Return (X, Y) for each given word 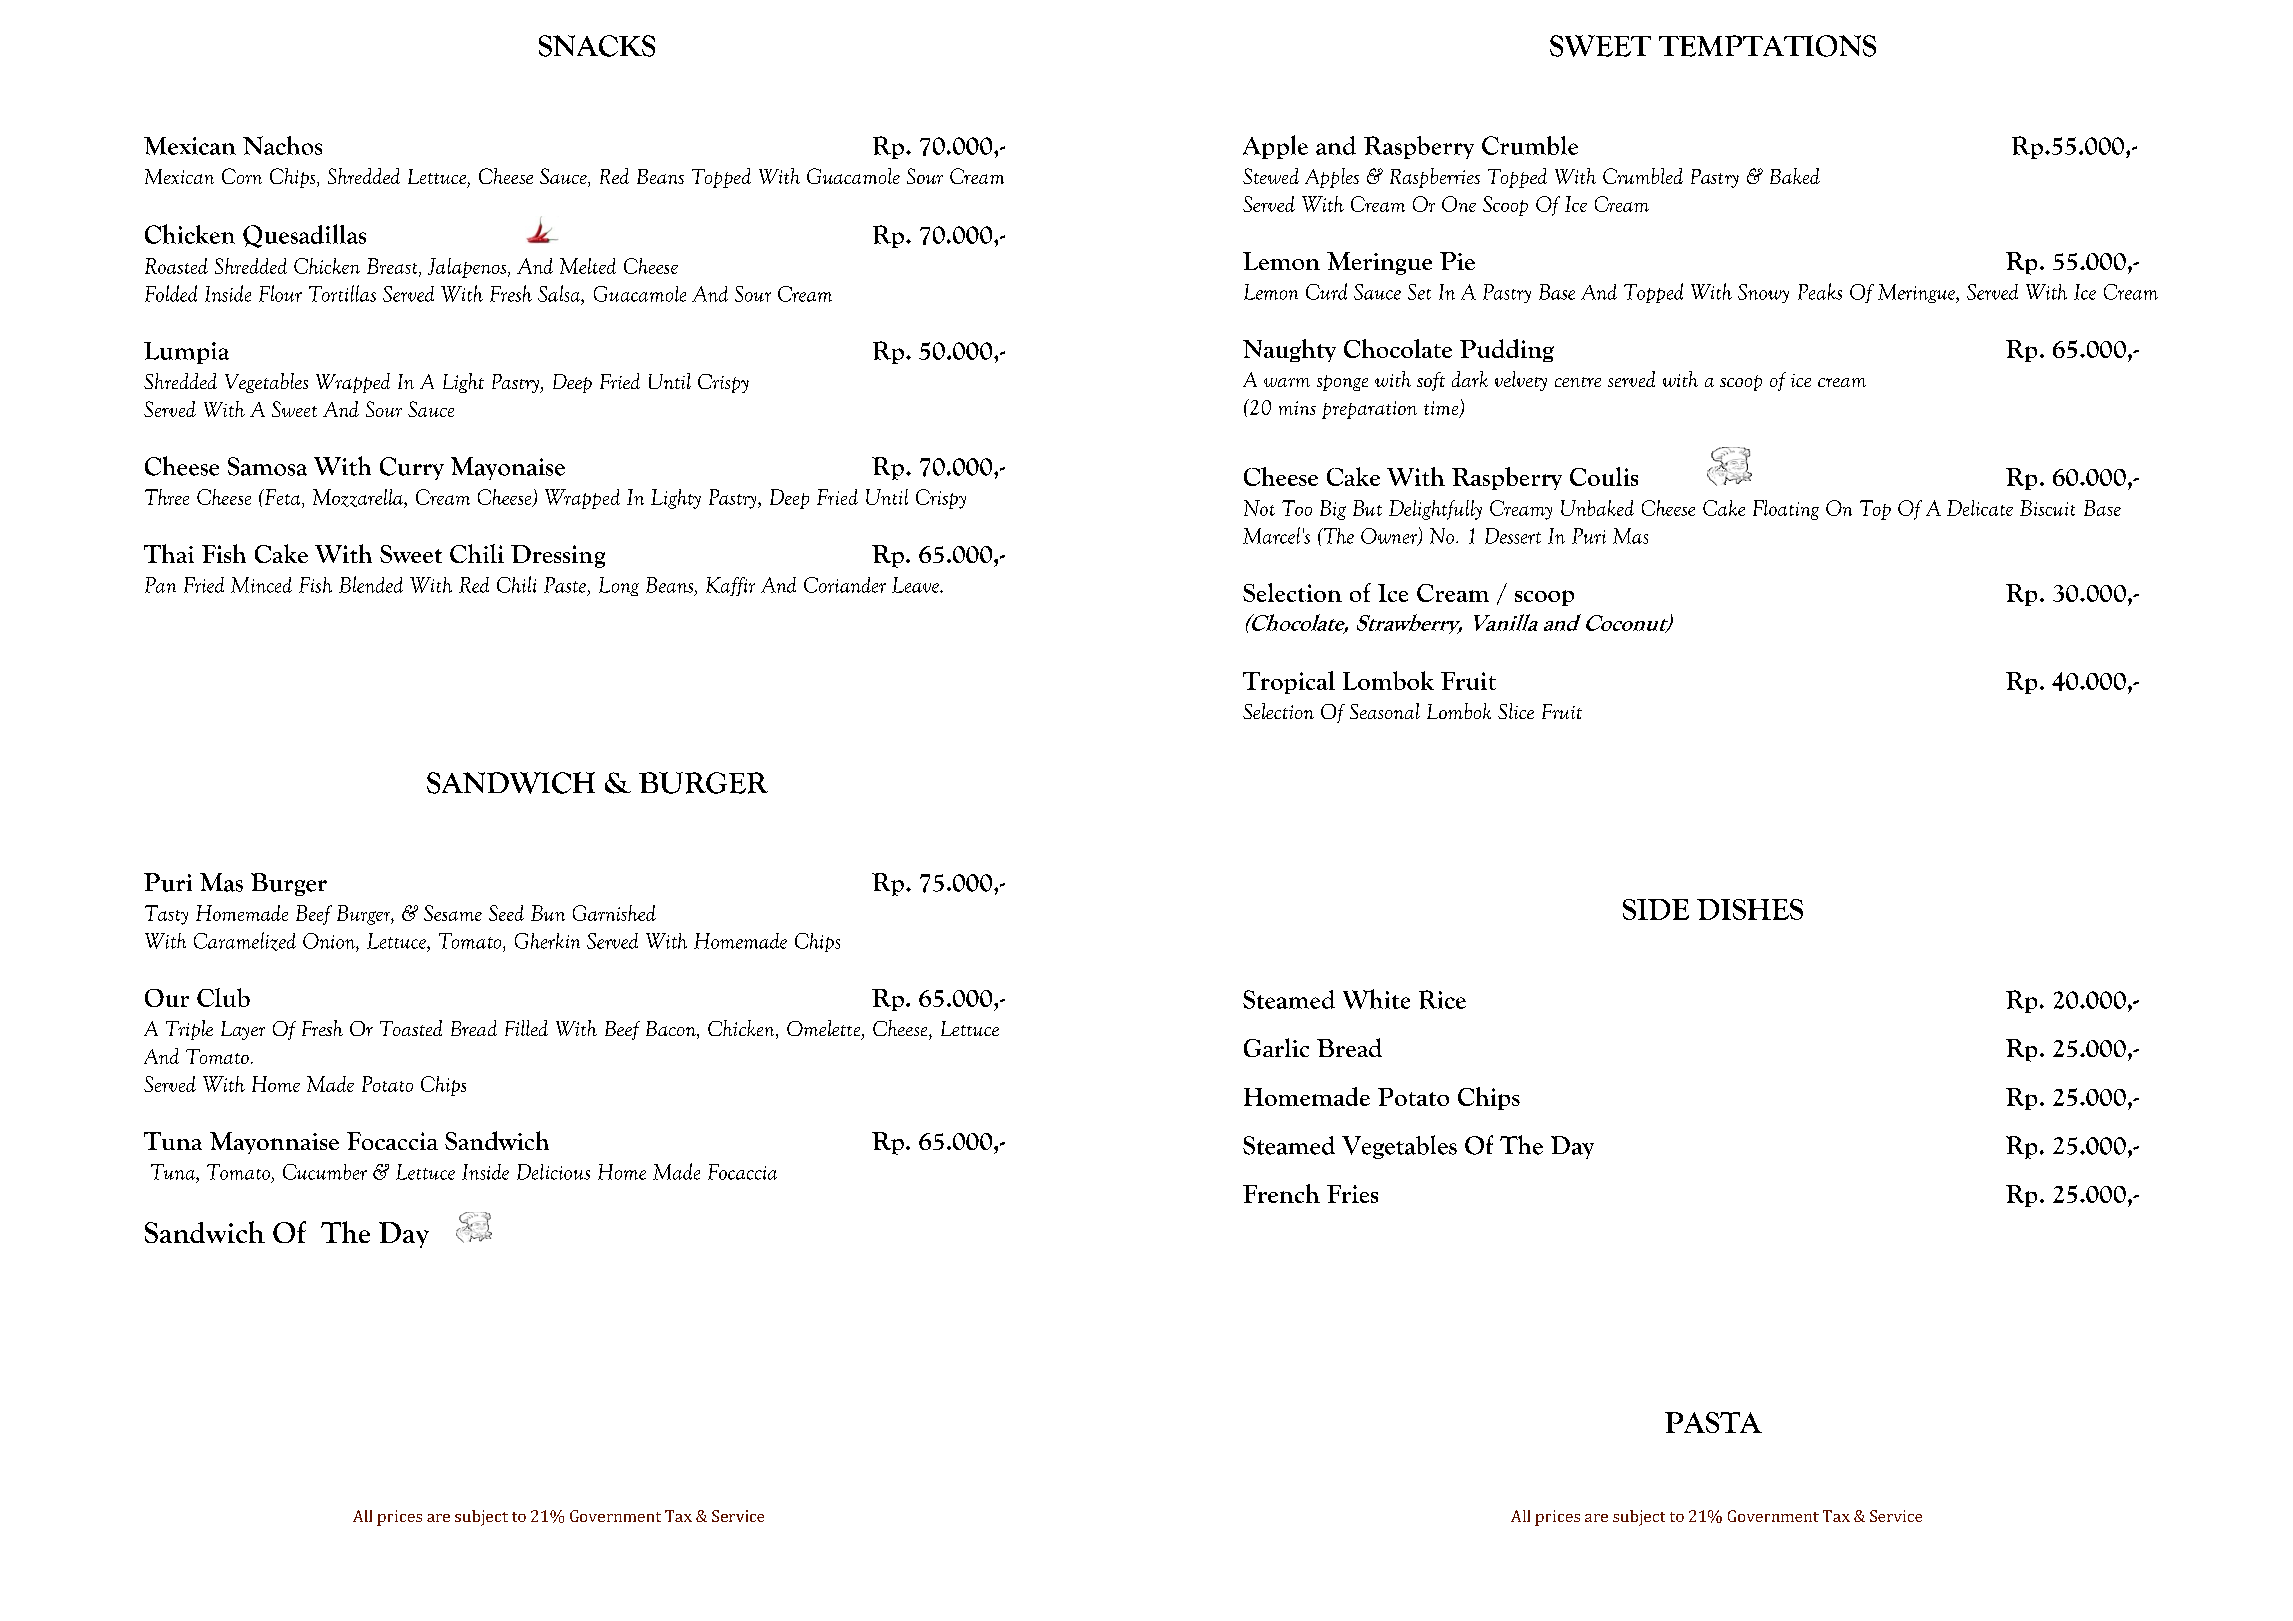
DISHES (1750, 909)
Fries (1352, 1194)
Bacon (672, 1030)
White (1376, 999)
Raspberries (1435, 178)
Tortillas (342, 293)
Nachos (282, 145)
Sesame (453, 913)
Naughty (1289, 350)
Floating (1786, 510)
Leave (916, 585)
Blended (371, 584)
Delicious (553, 1172)
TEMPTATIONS (1767, 46)
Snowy (1763, 293)
